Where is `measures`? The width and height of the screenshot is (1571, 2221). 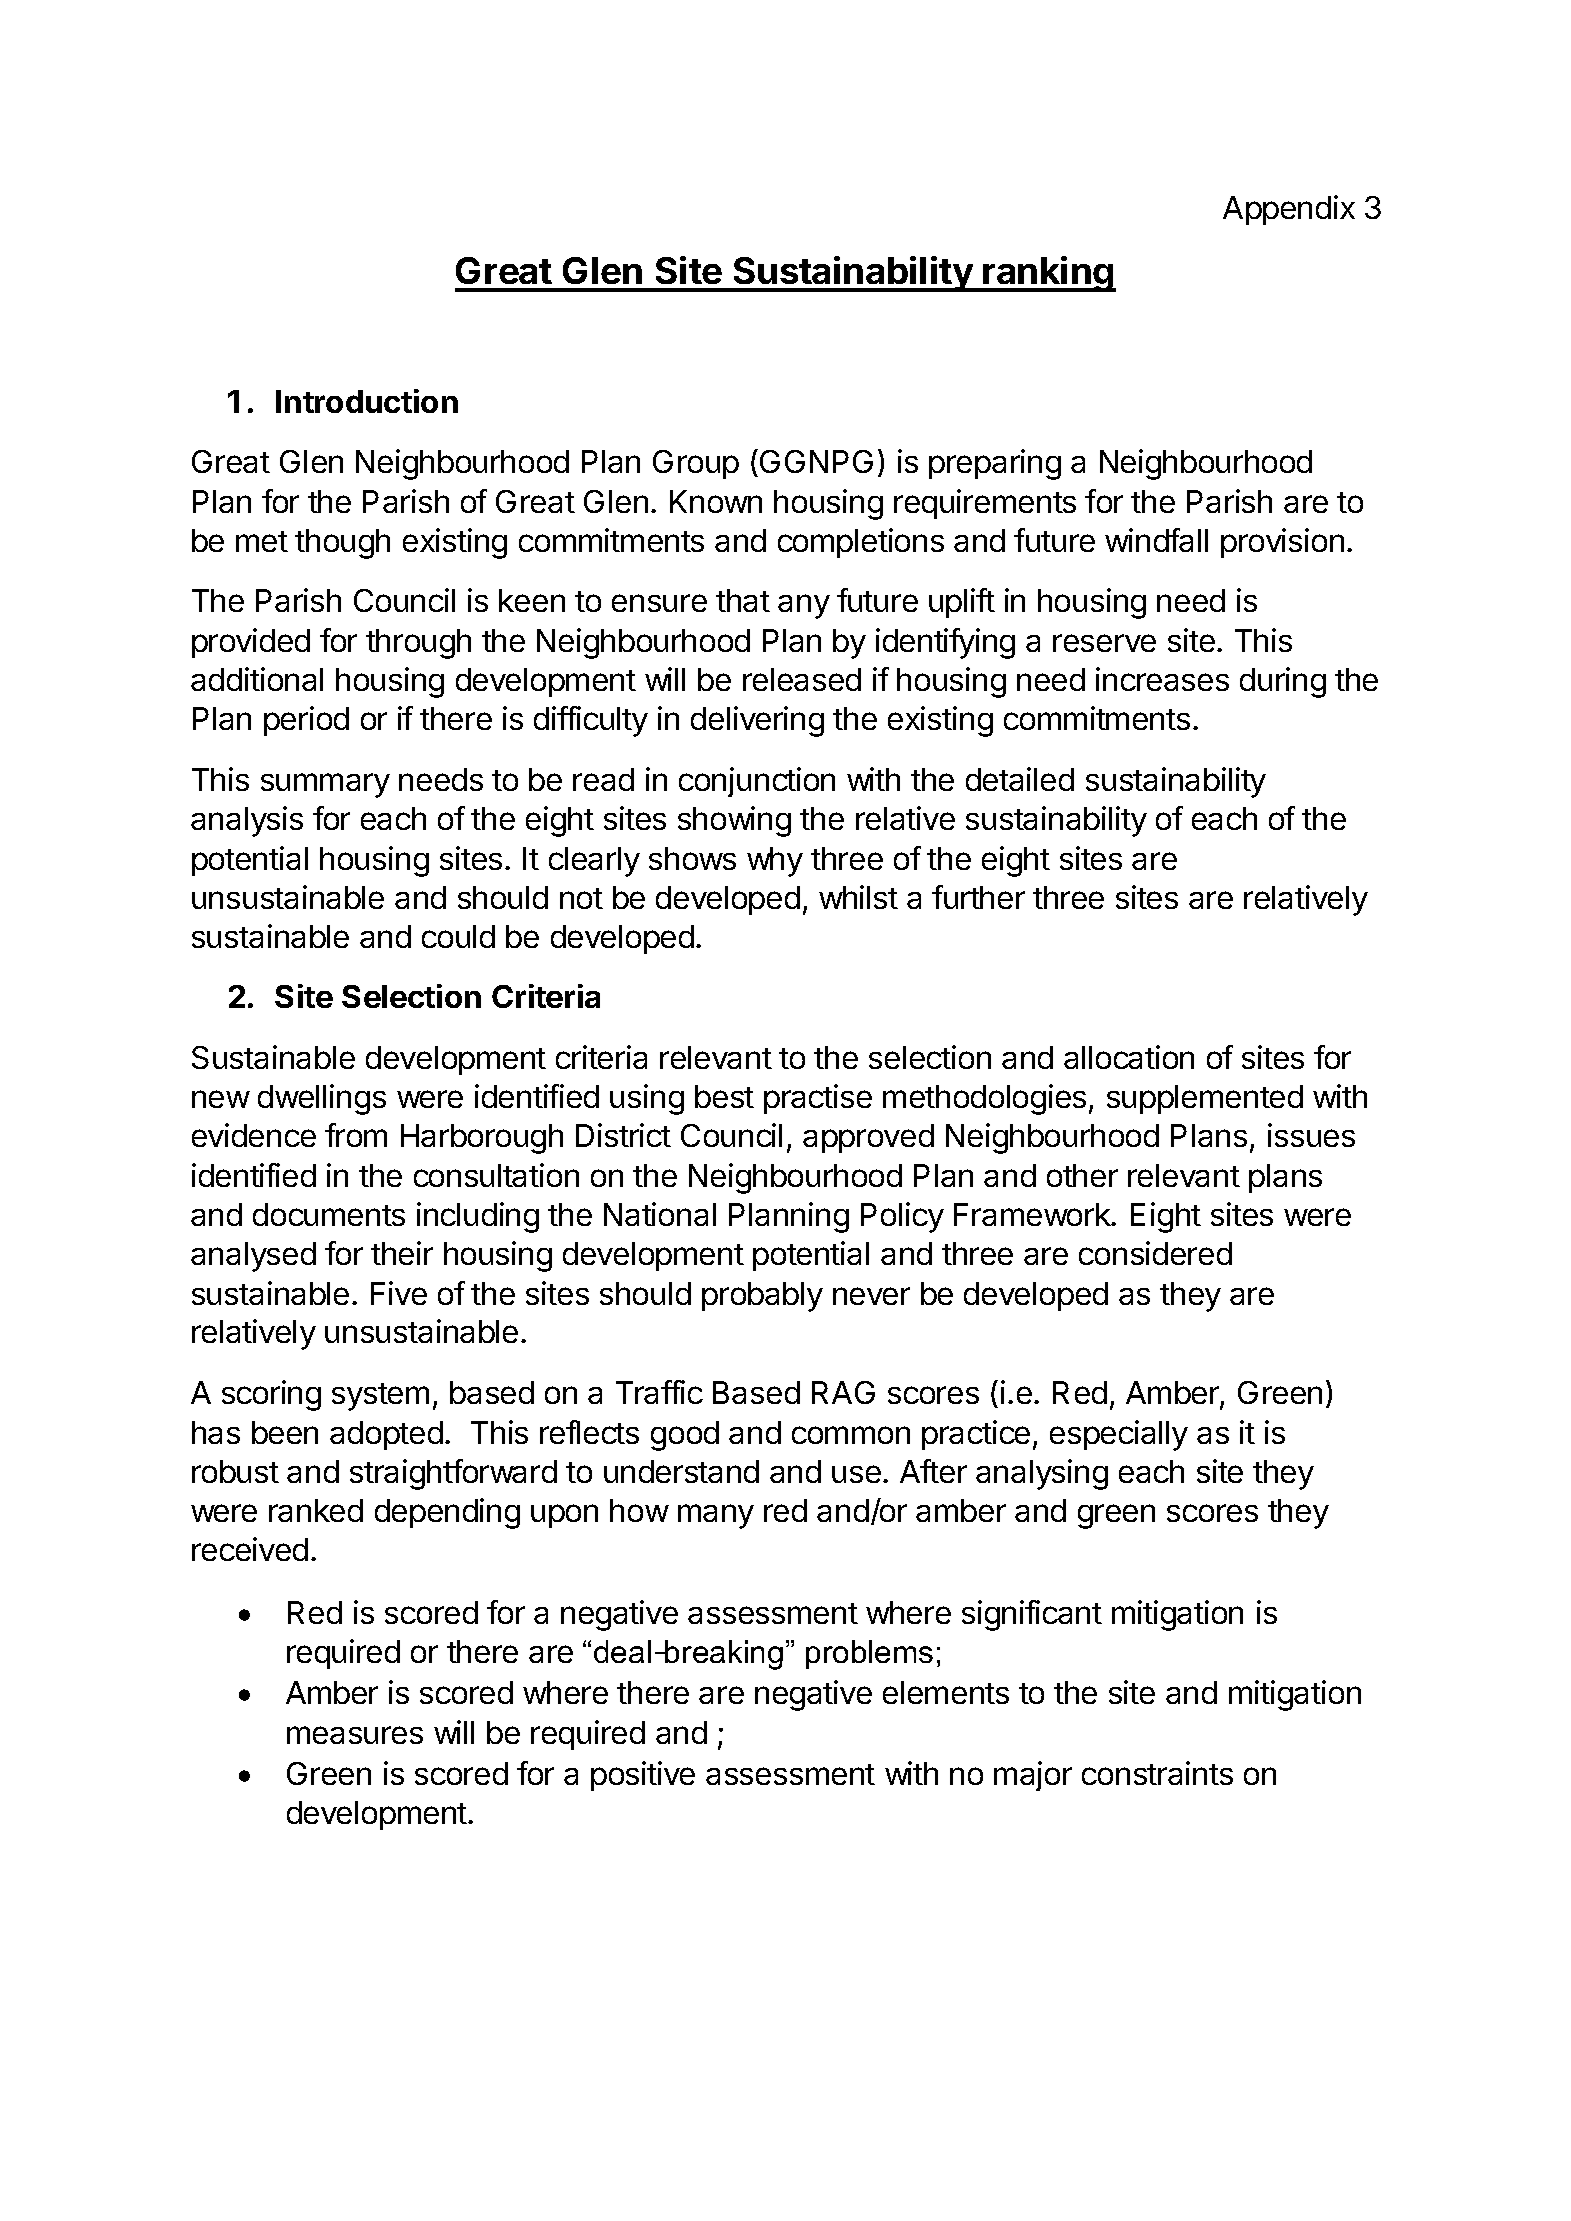
measures is located at coordinates (355, 1735).
